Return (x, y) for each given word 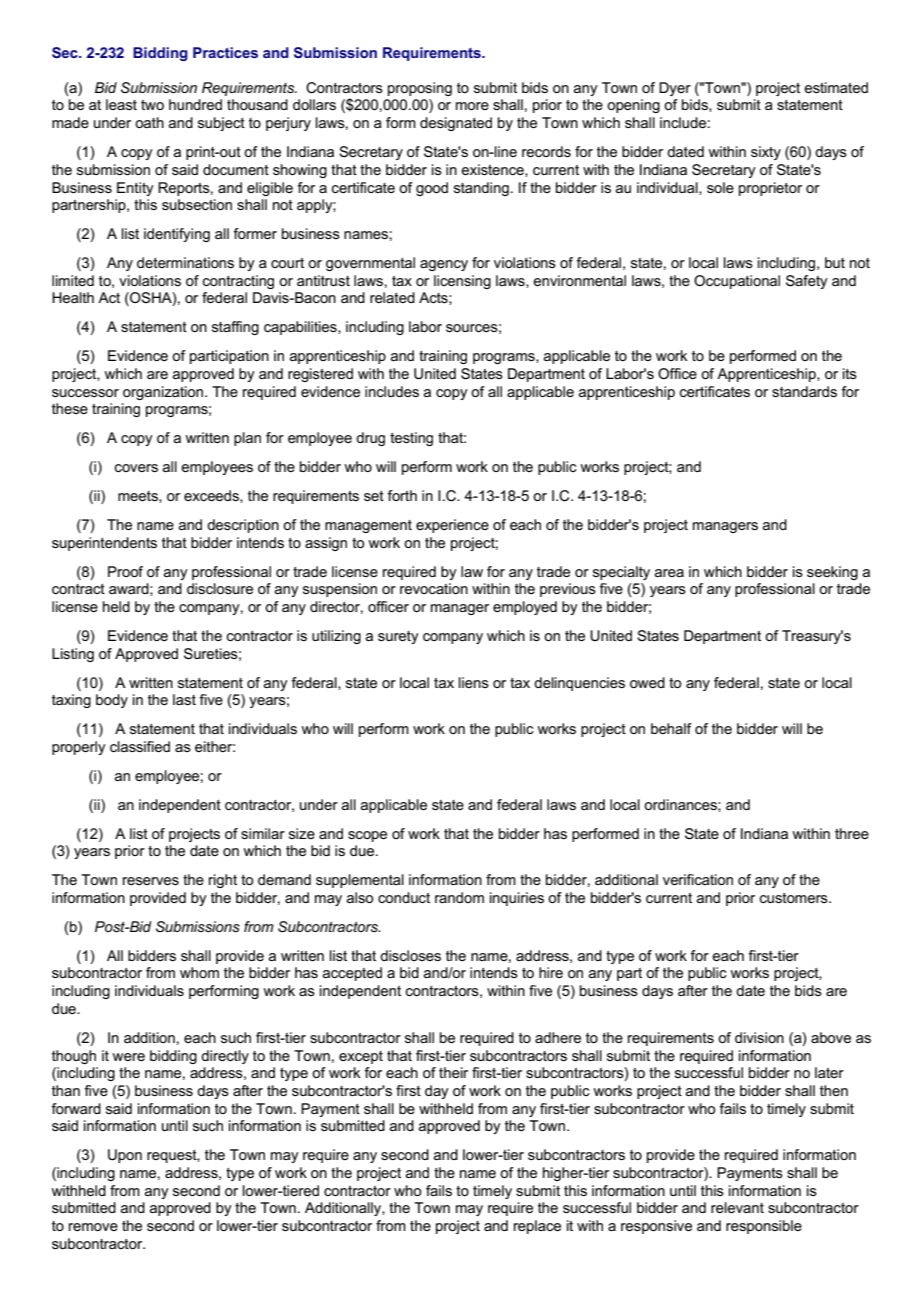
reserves (151, 881)
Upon (125, 1156)
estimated (836, 87)
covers (136, 468)
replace (537, 1227)
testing (411, 439)
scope (367, 836)
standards (804, 391)
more (472, 106)
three (852, 833)
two (152, 105)
